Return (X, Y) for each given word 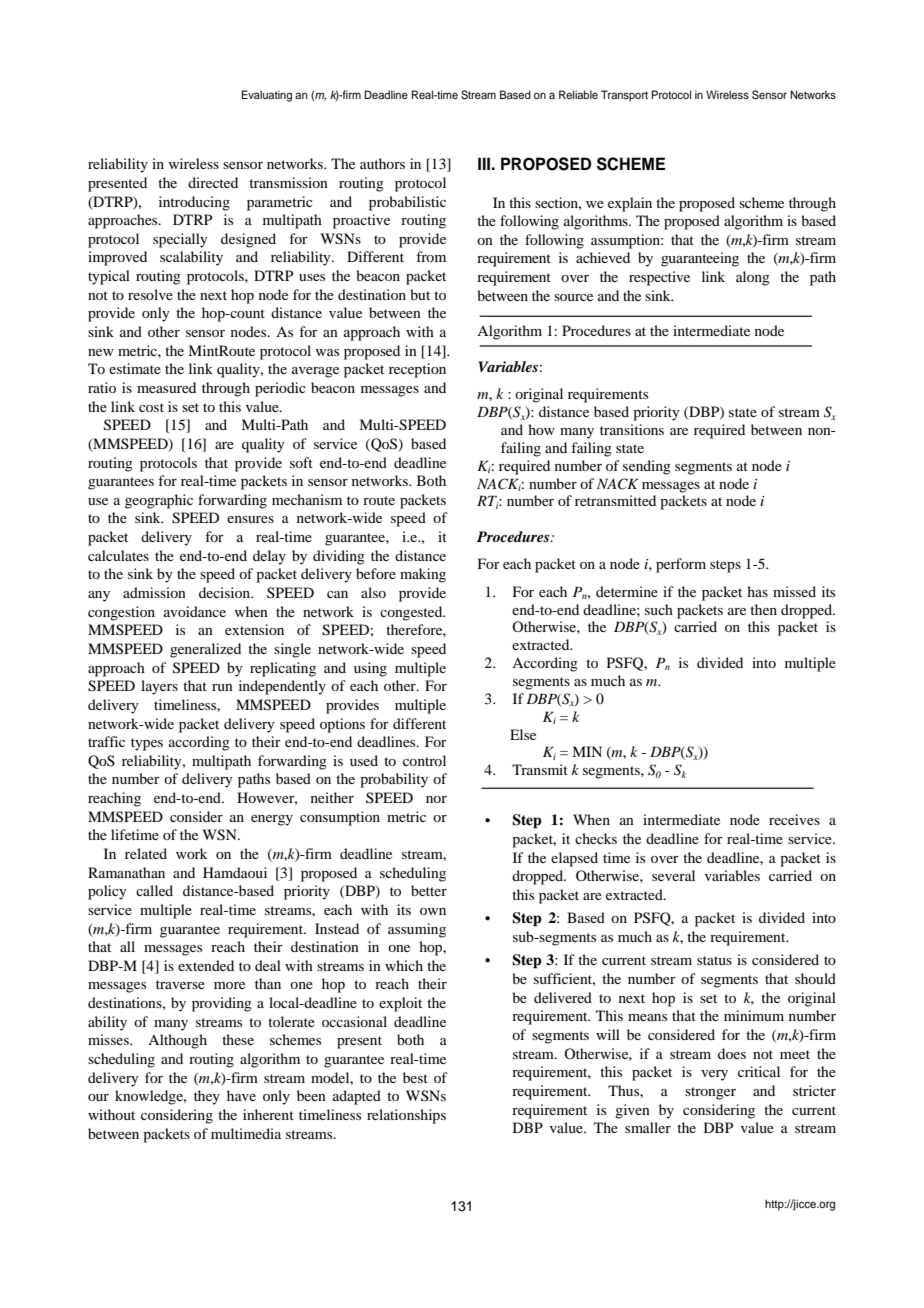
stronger (710, 1093)
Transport (624, 96)
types (147, 744)
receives (794, 819)
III (484, 163)
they (207, 1097)
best (415, 1077)
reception (417, 370)
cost (151, 407)
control (424, 760)
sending (647, 467)
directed (213, 182)
